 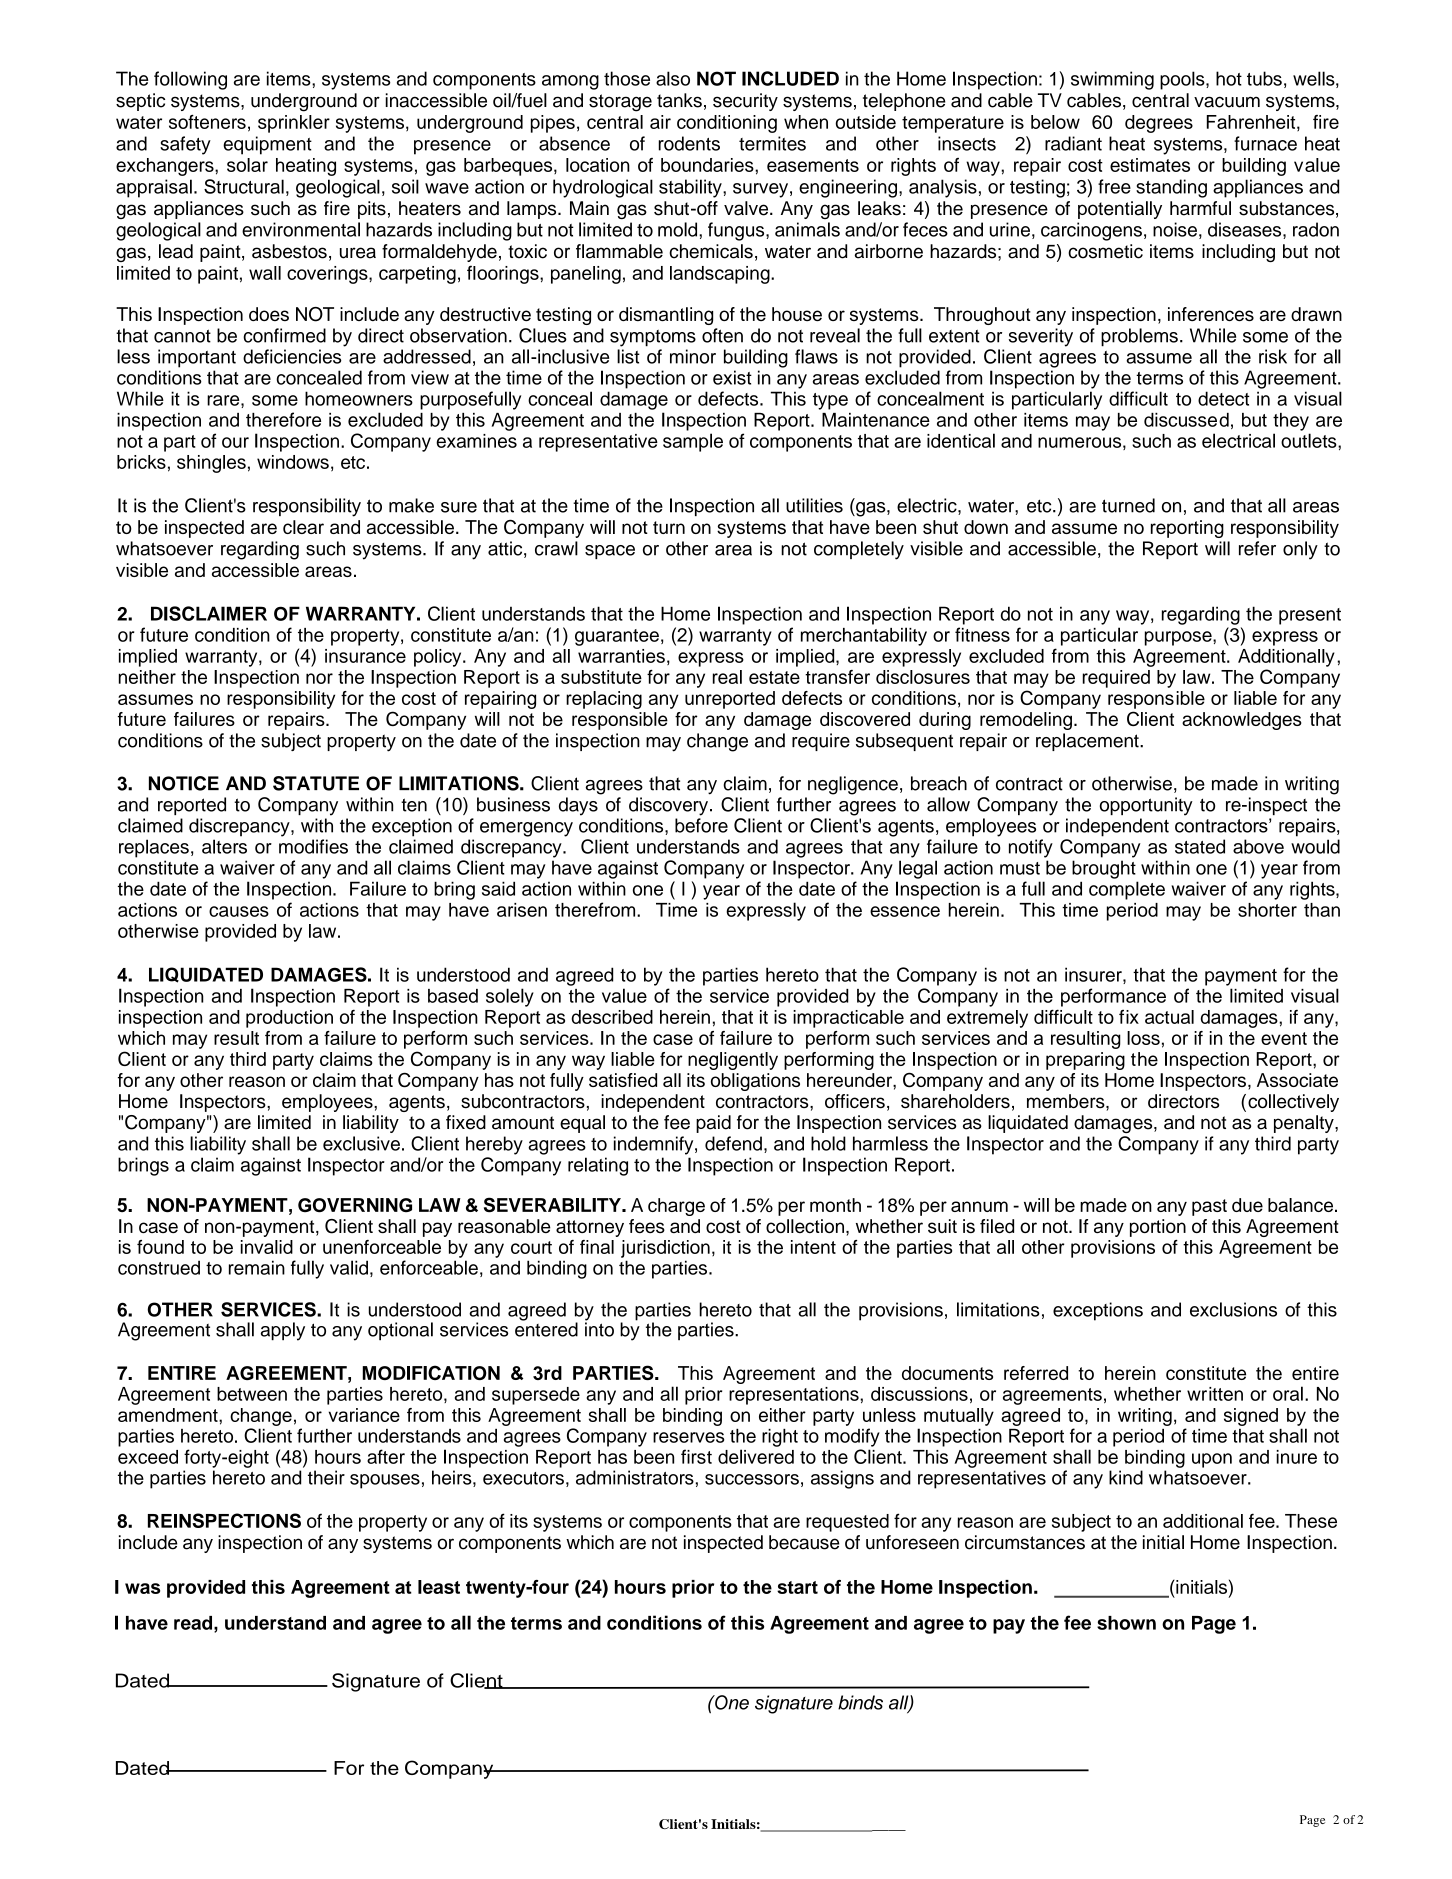 I want to click on apply, so click(x=283, y=1331).
